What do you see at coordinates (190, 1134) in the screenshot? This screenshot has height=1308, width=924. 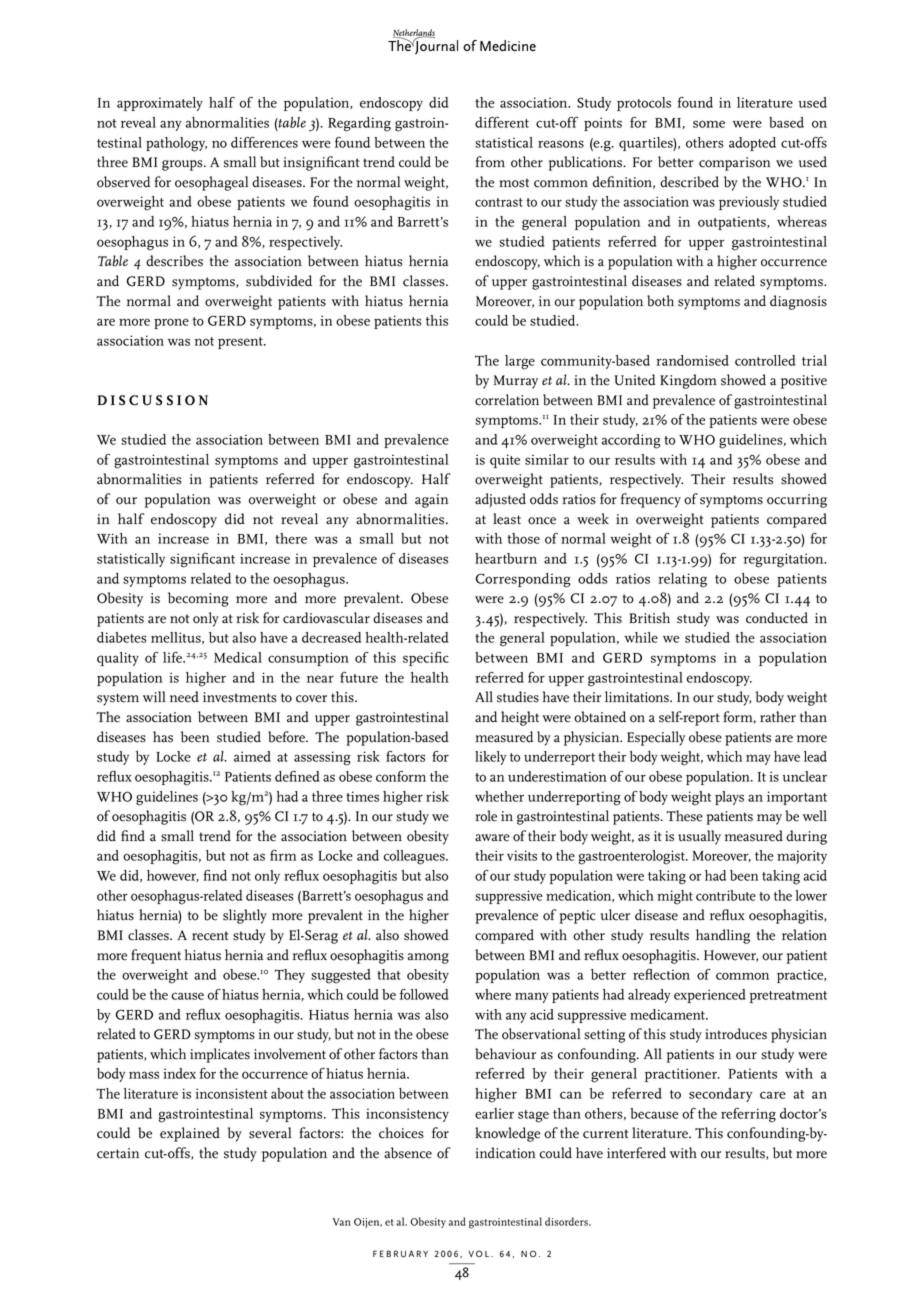 I see `explained` at bounding box center [190, 1134].
